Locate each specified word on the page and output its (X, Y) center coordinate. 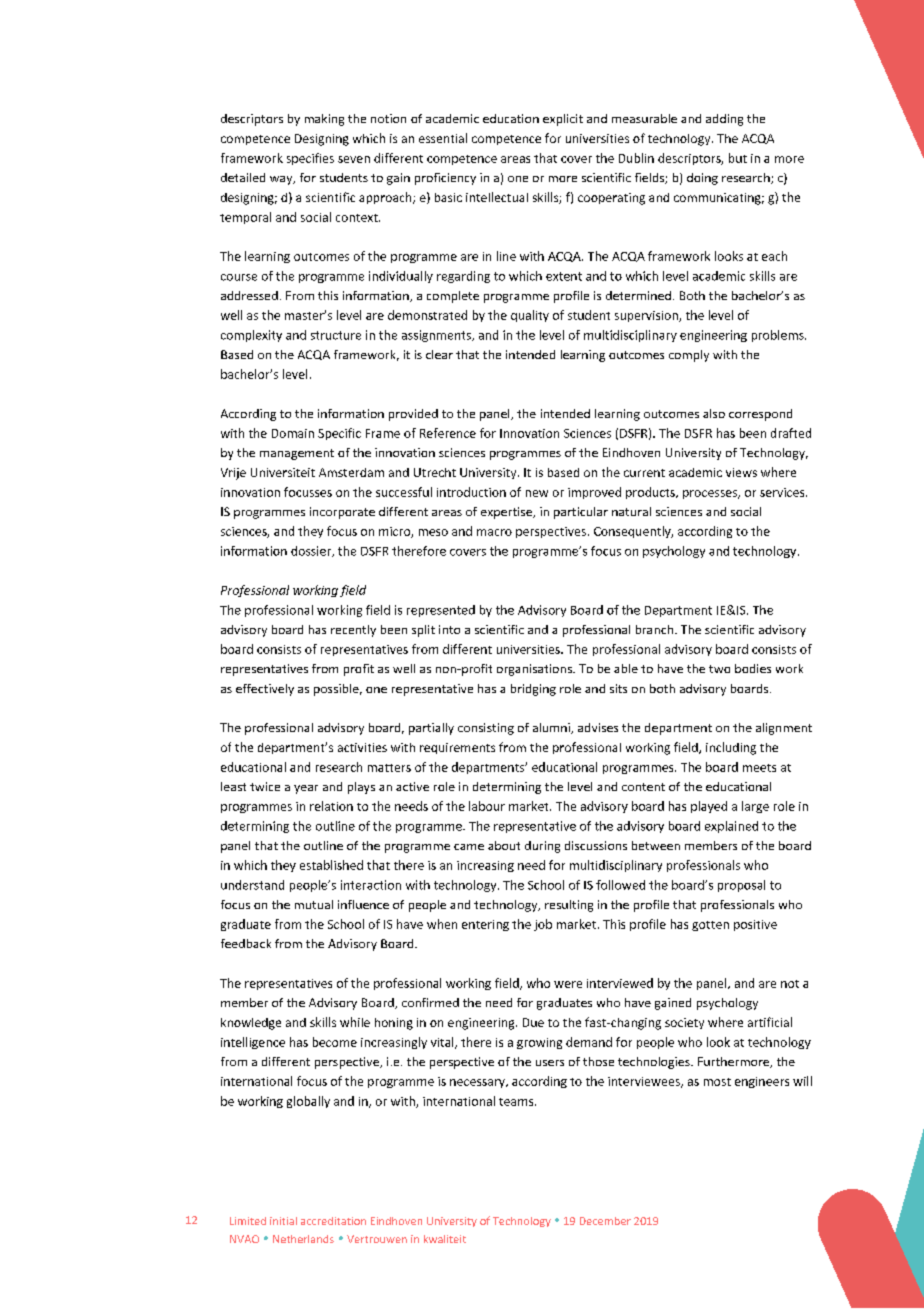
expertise (508, 513)
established (331, 865)
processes (711, 494)
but (738, 158)
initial (283, 1221)
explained (731, 827)
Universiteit (283, 472)
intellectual (497, 197)
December (605, 1221)
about (504, 845)
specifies (310, 159)
